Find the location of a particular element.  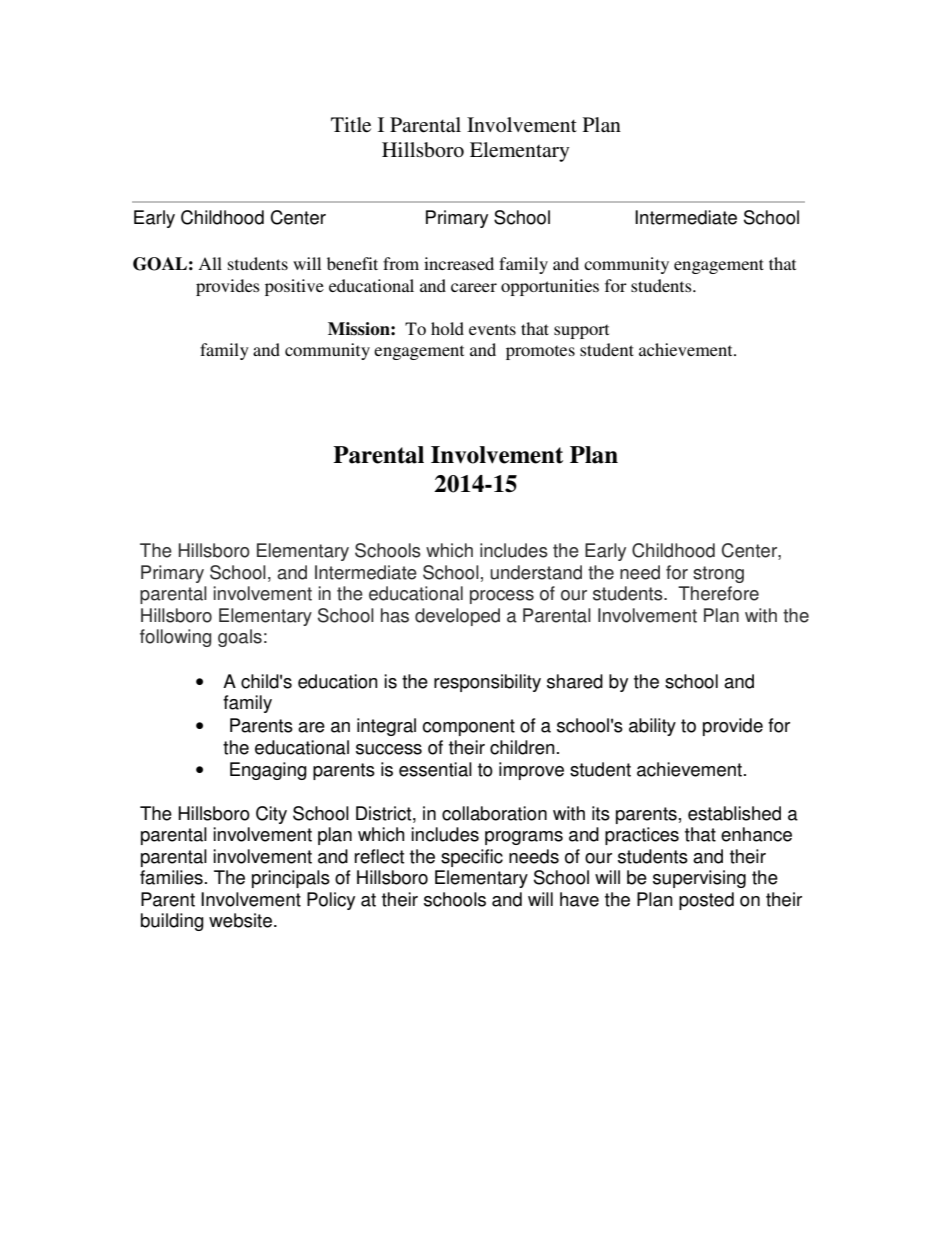

developed is located at coordinates (457, 617).
